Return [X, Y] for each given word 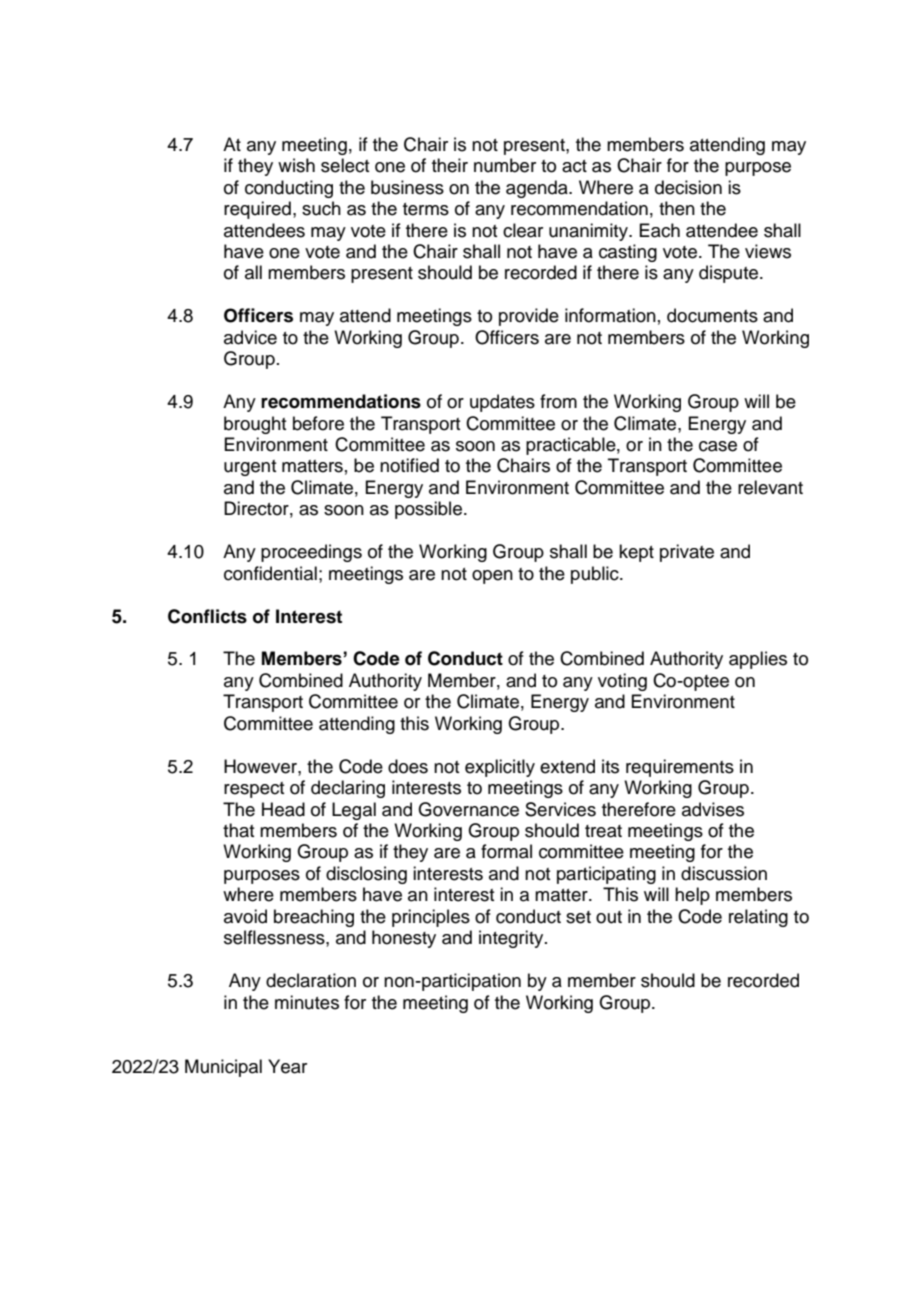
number [505, 165]
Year [287, 1066]
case [718, 446]
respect [254, 790]
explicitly [500, 768]
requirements [680, 768]
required [257, 210]
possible [428, 510]
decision [688, 187]
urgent [250, 468]
